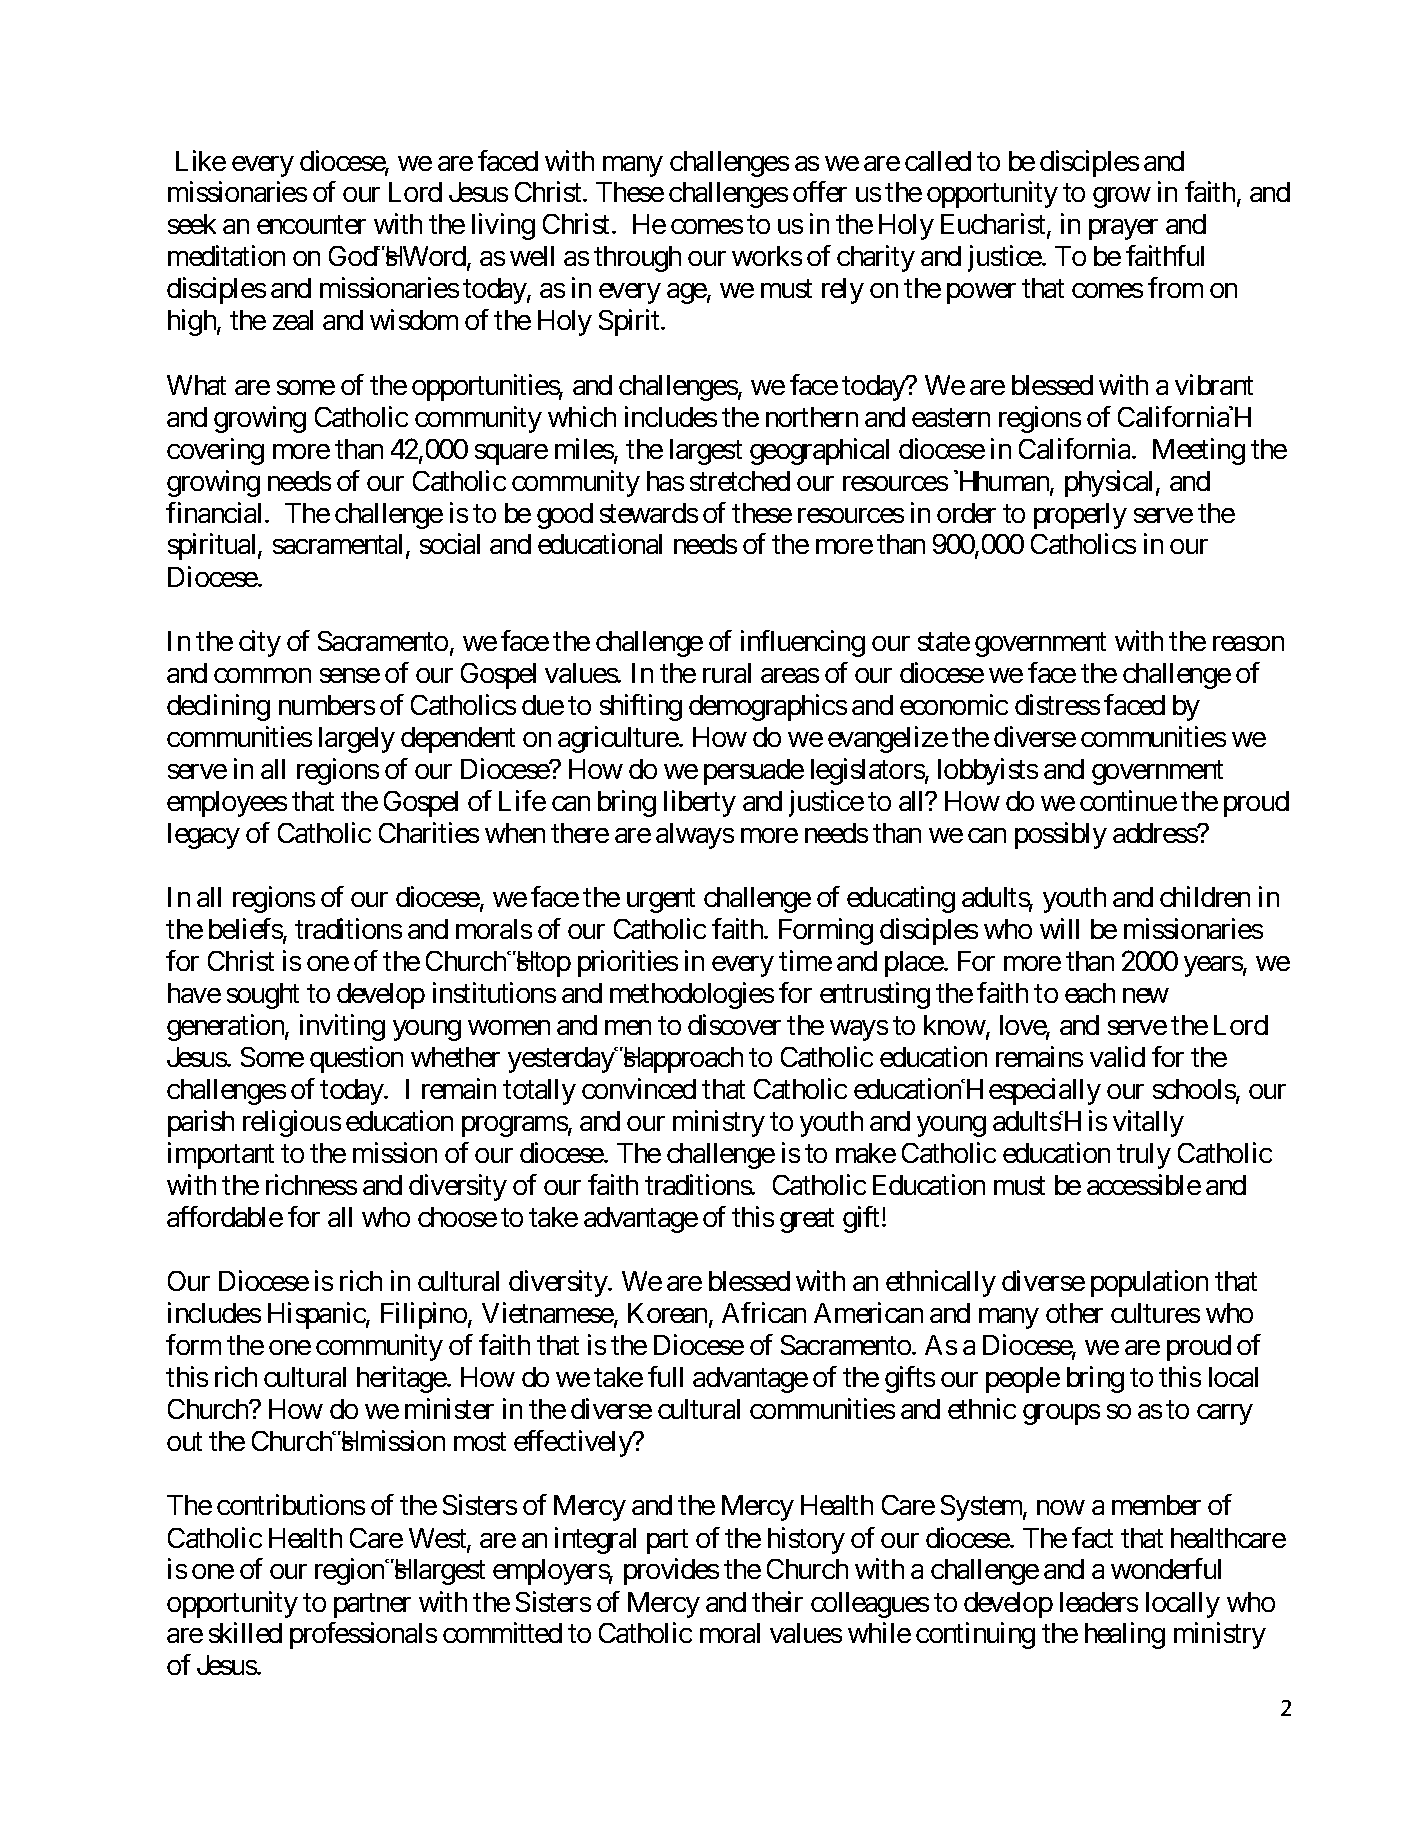 Image resolution: width=1418 pixels, height=1835 pixels. Describe the element at coordinates (820, 192) in the image. I see `offer` at that location.
